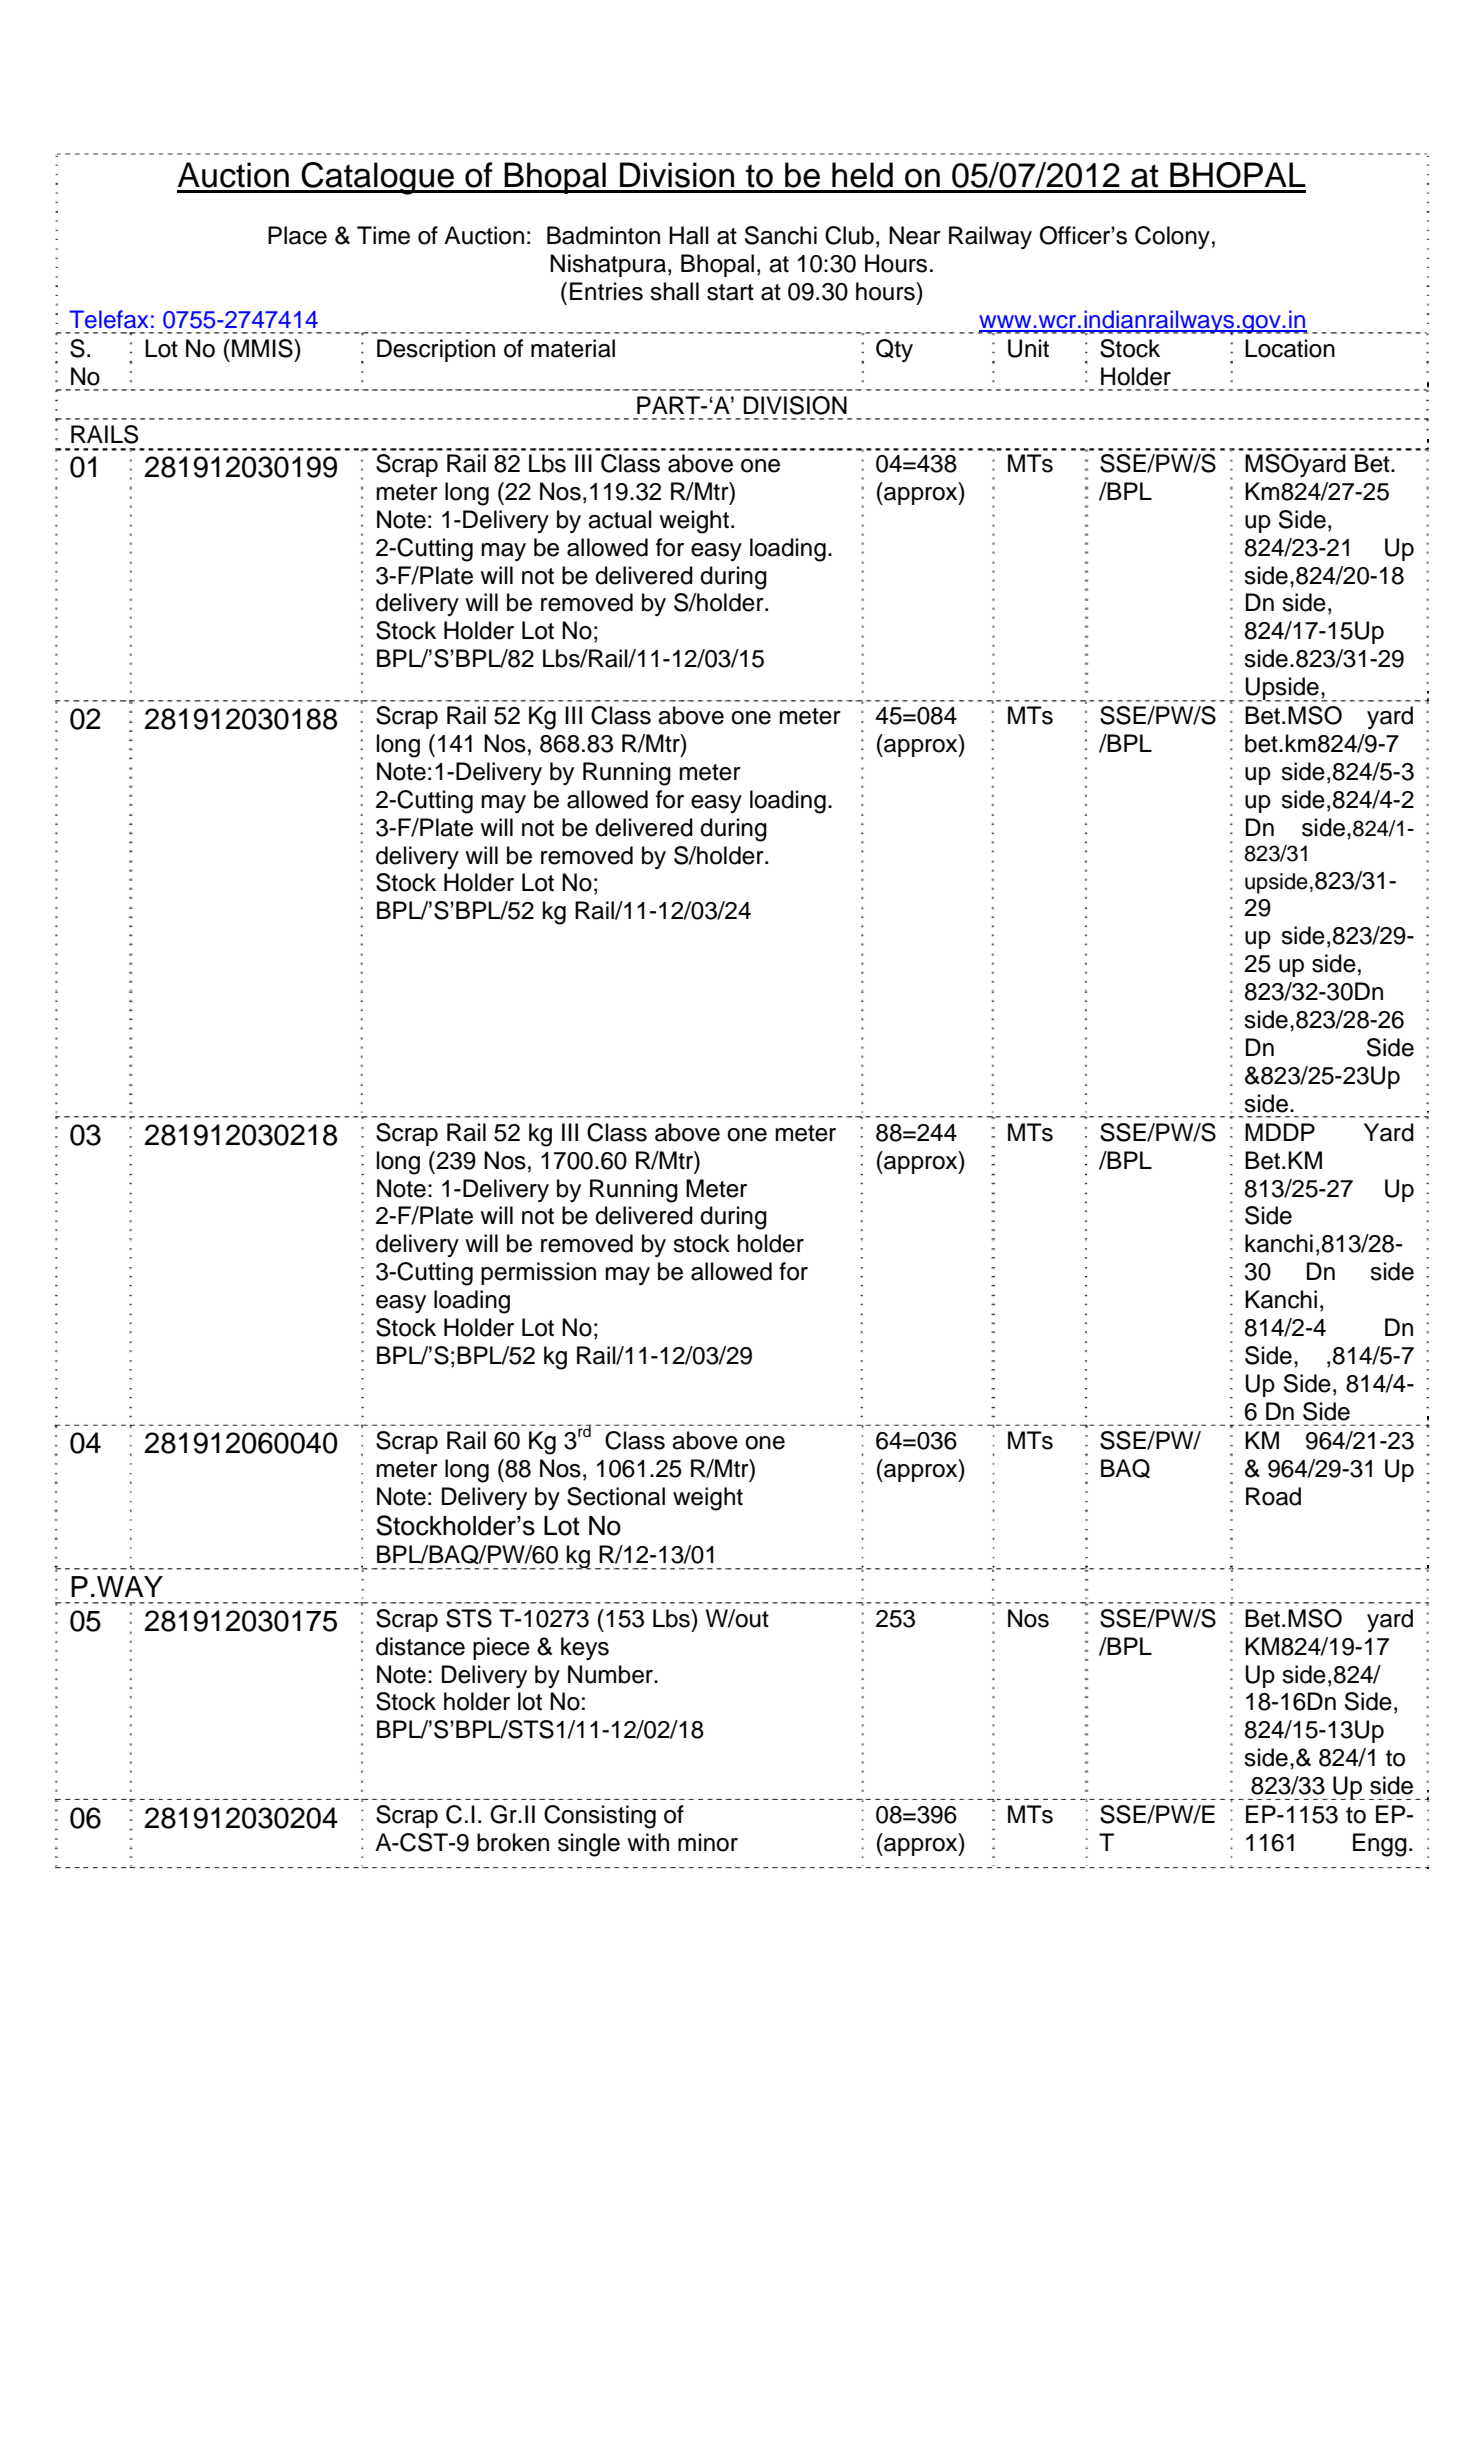  Describe the element at coordinates (1273, 1496) in the image. I see `Road` at that location.
